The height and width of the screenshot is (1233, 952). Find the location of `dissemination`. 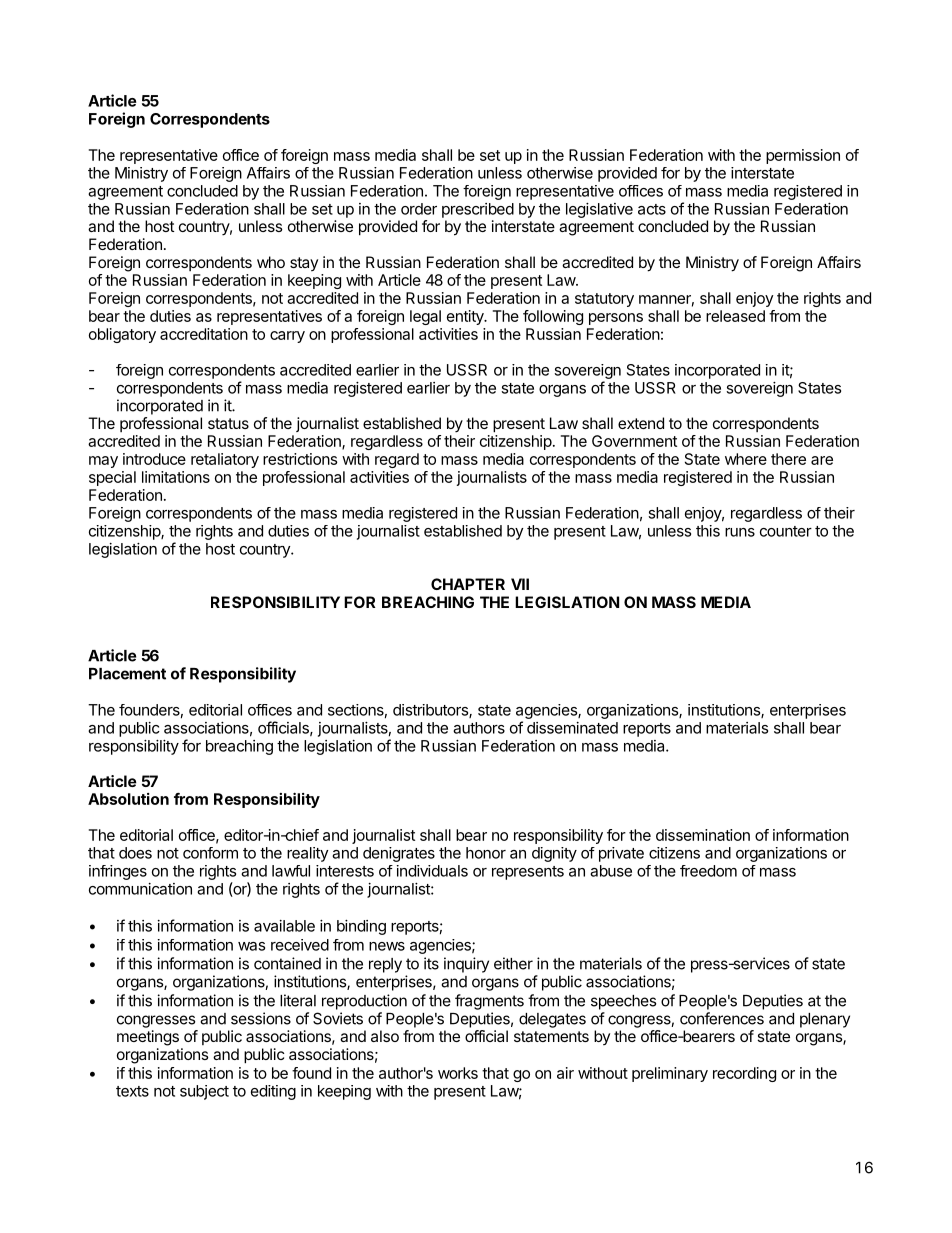

dissemination is located at coordinates (703, 835).
